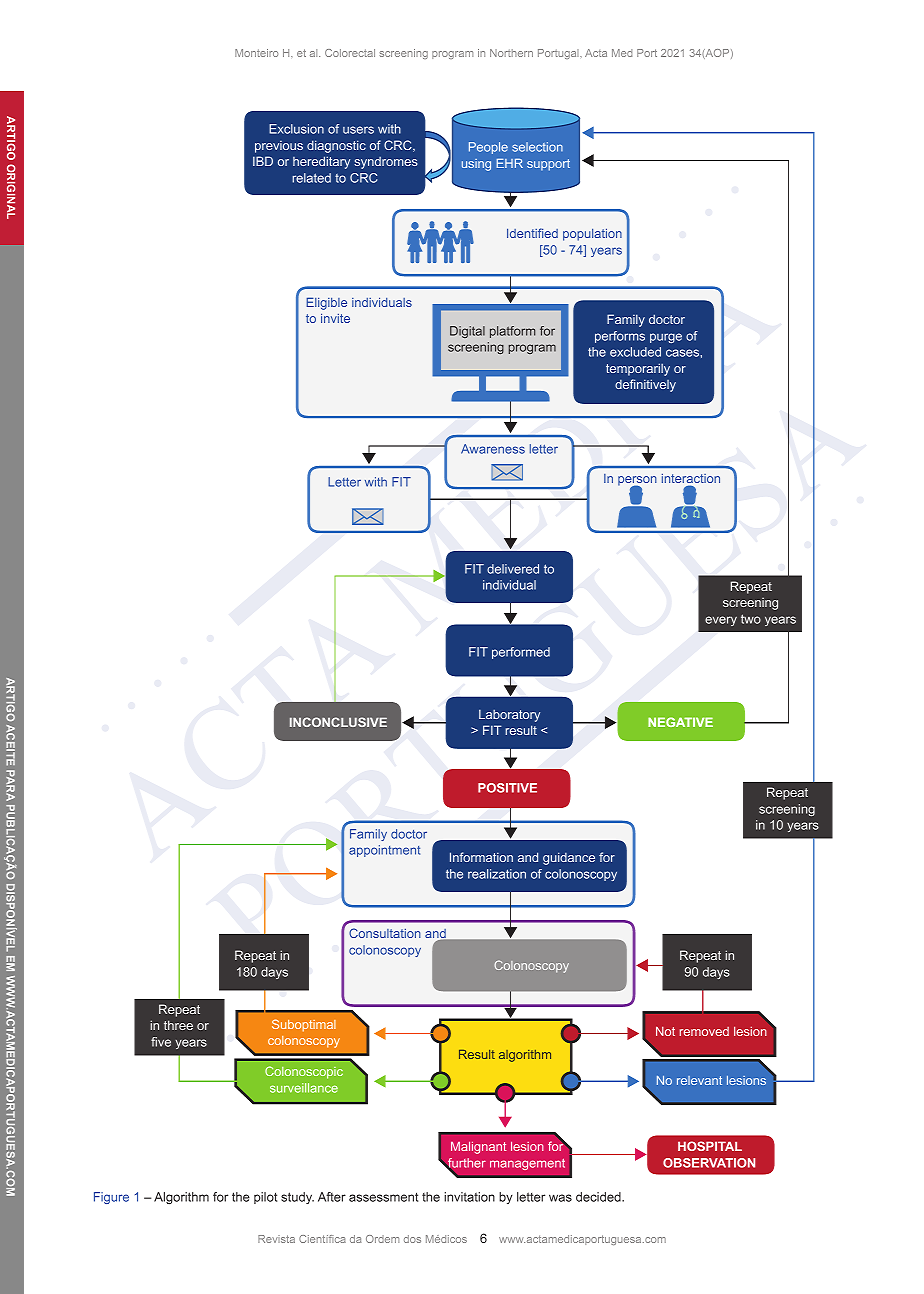  What do you see at coordinates (385, 933) in the screenshot?
I see `Consultation` at bounding box center [385, 933].
